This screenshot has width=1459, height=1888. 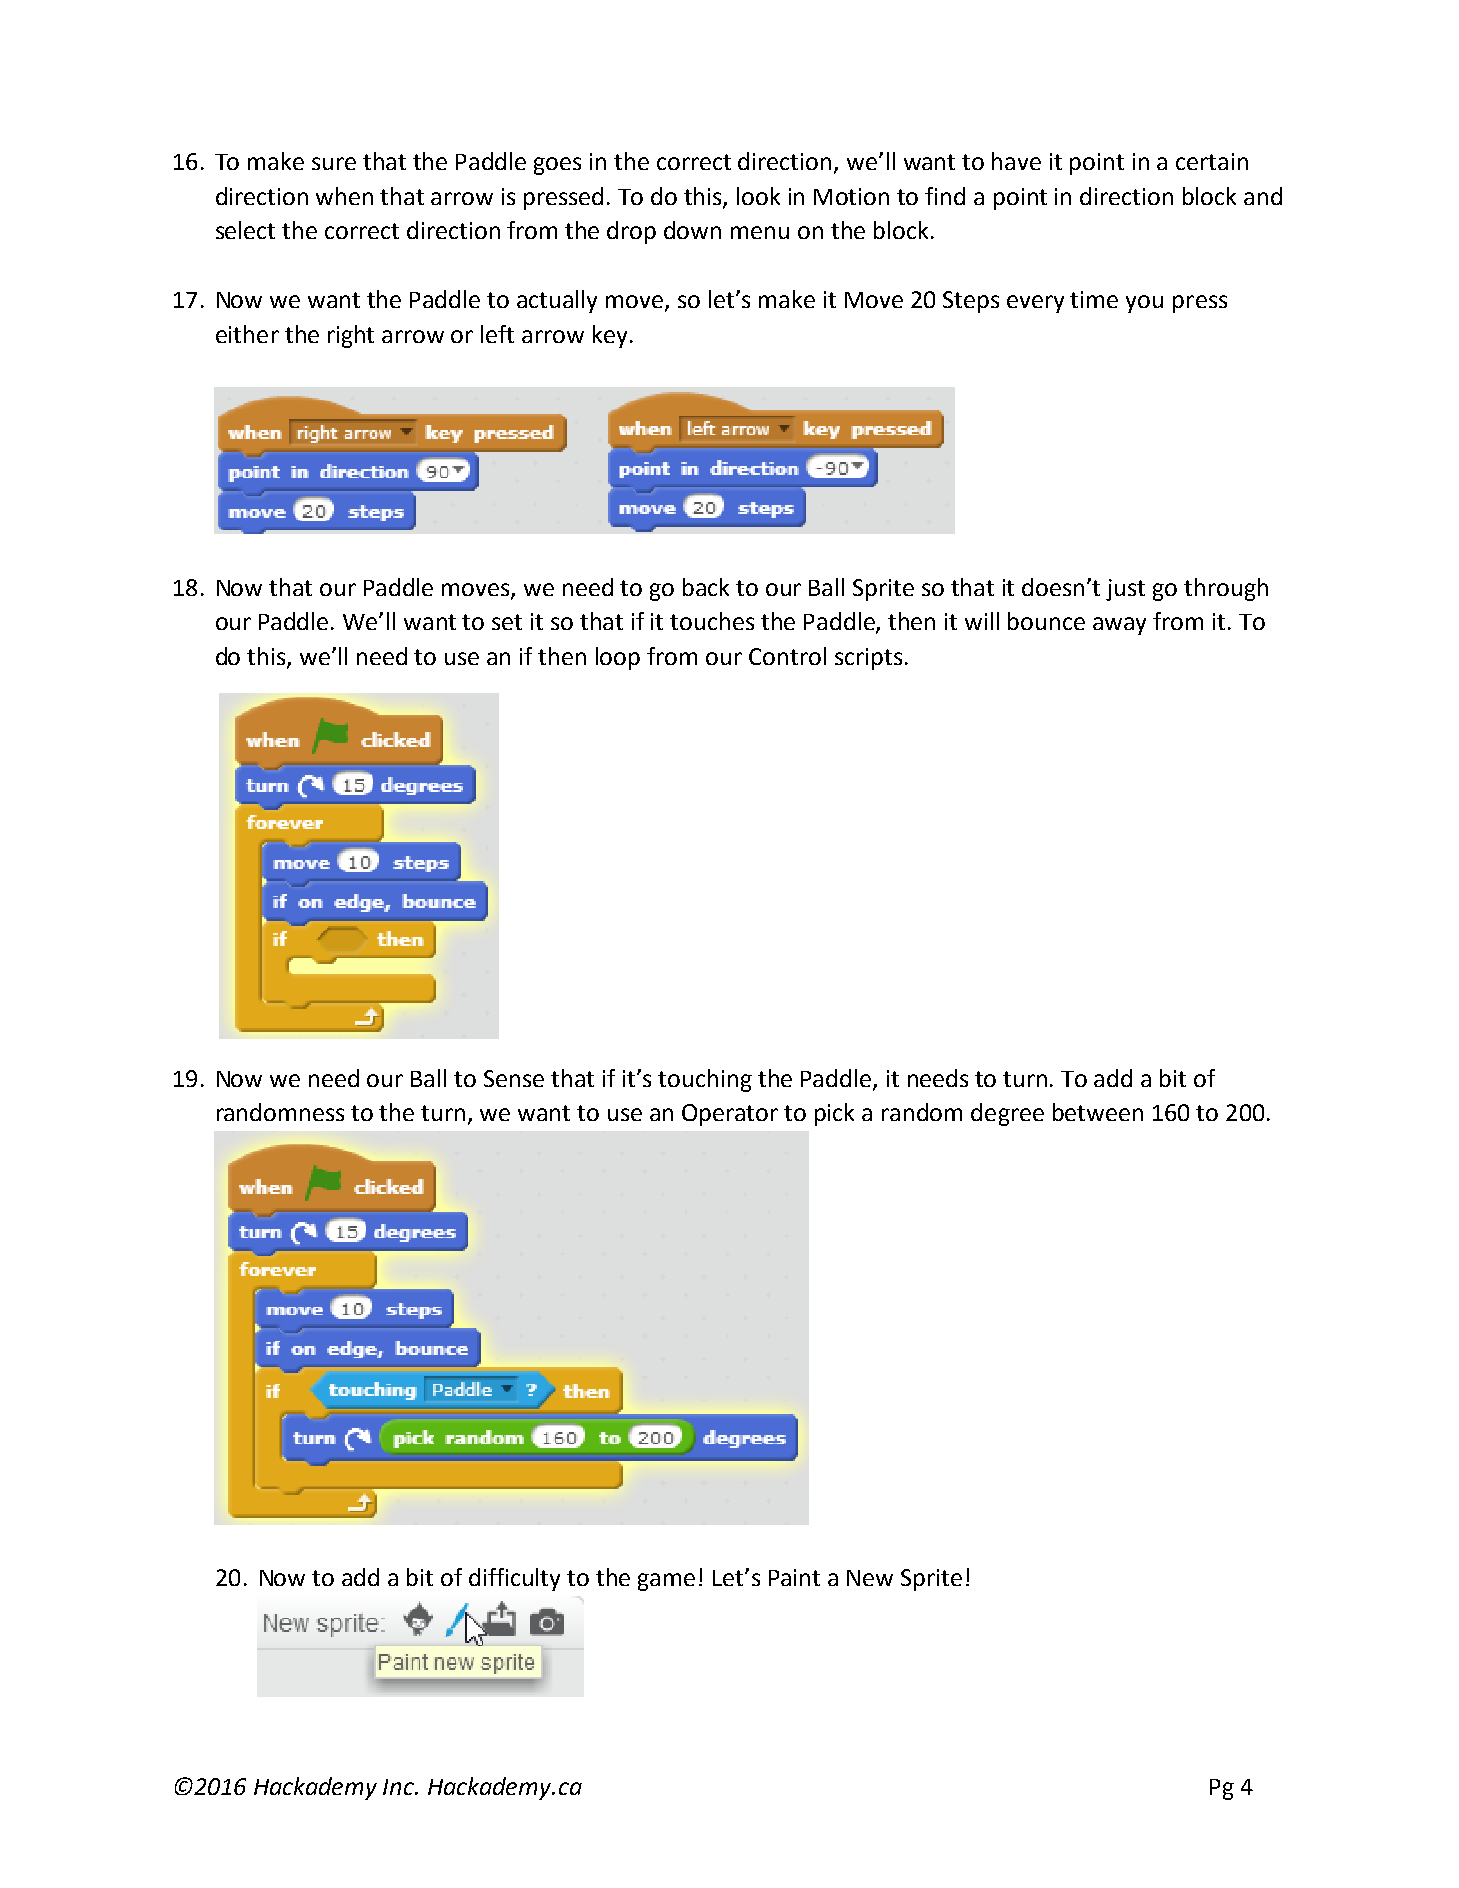 What do you see at coordinates (706, 587) in the screenshot?
I see `back` at bounding box center [706, 587].
